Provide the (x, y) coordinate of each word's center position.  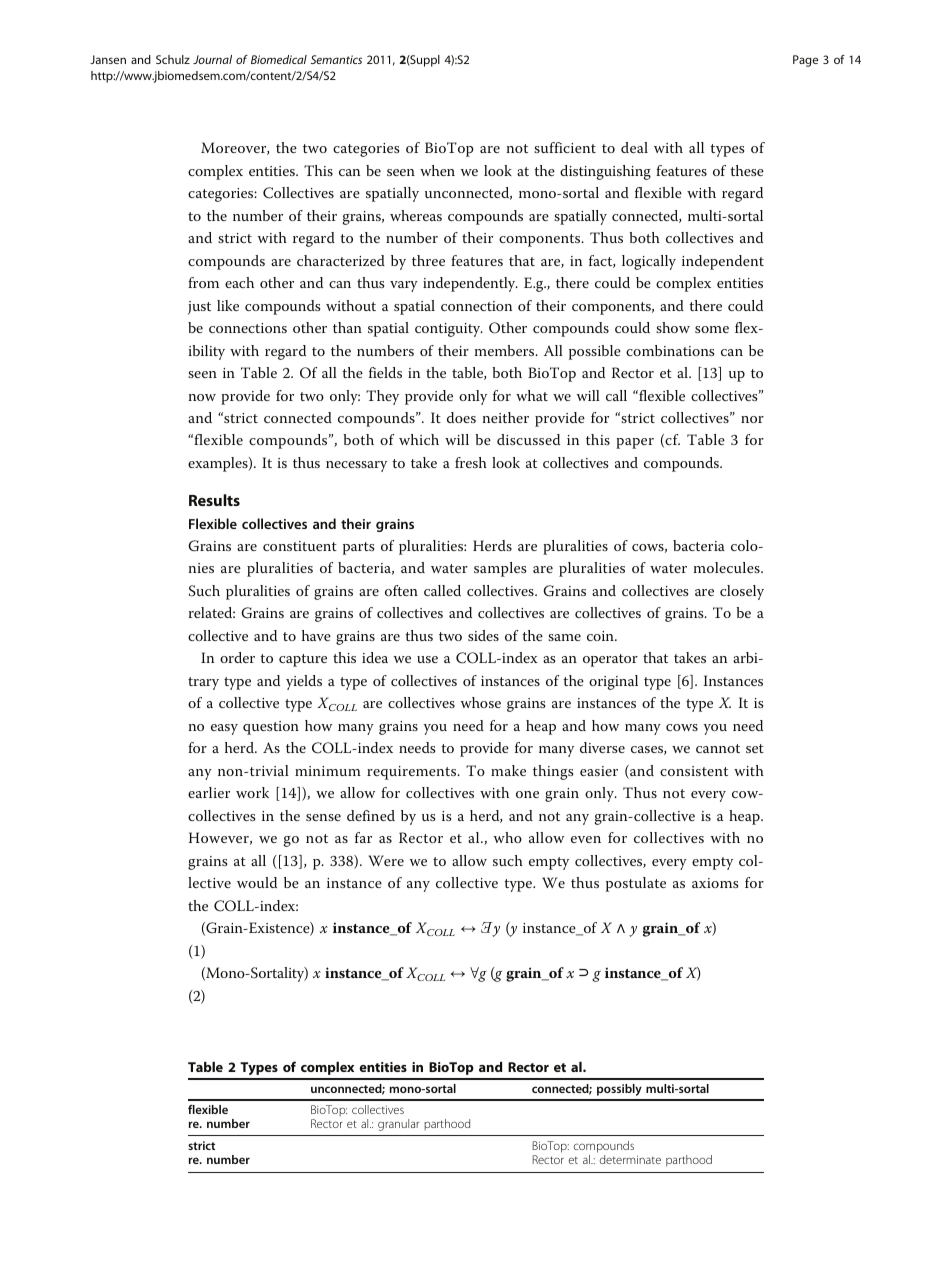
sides (483, 635)
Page (805, 61)
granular (398, 1125)
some (712, 329)
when (437, 170)
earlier (209, 792)
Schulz (173, 59)
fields (385, 372)
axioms (715, 883)
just (199, 308)
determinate (630, 1159)
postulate (636, 884)
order (237, 657)
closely (742, 592)
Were (386, 860)
